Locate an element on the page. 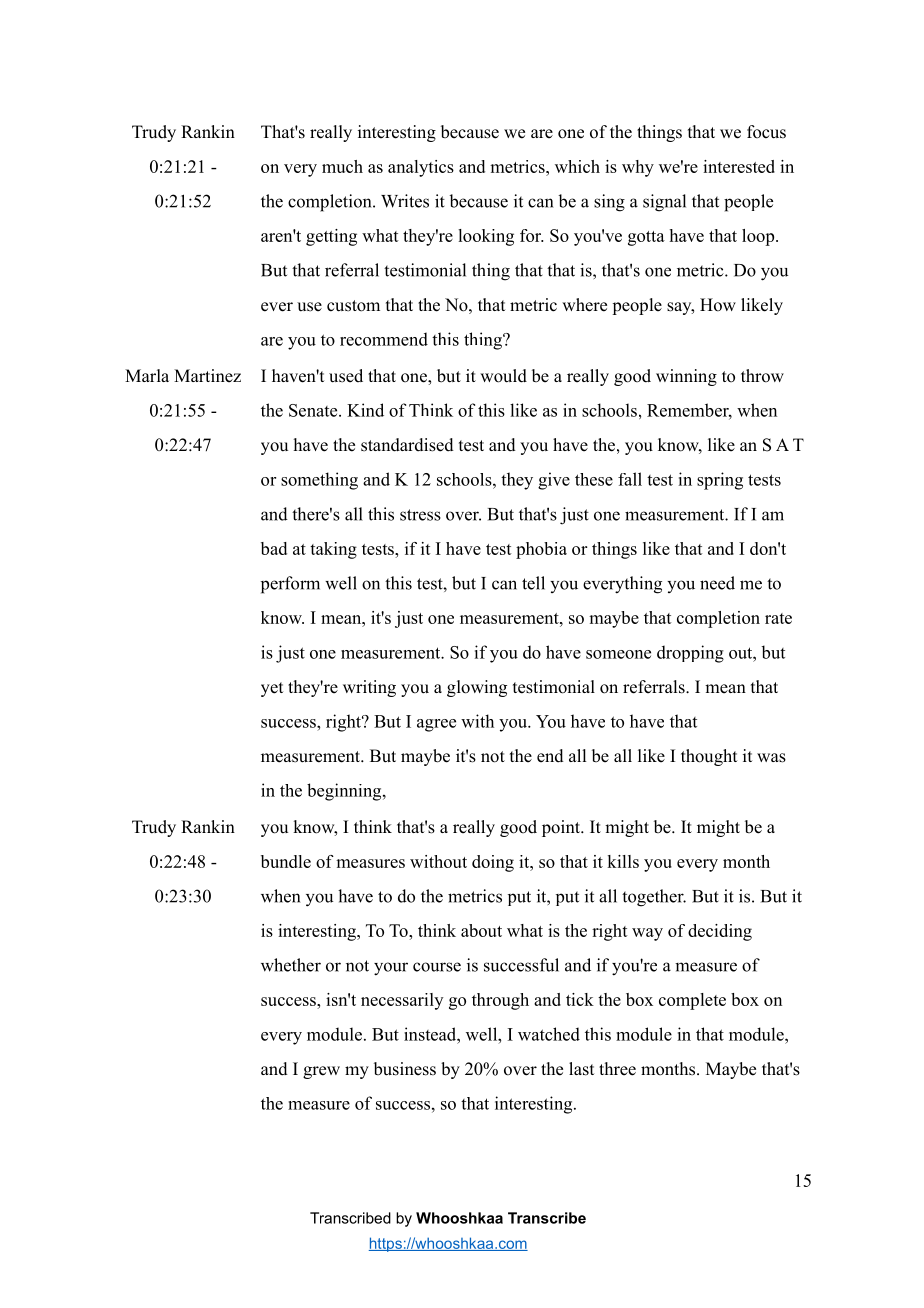  tell is located at coordinates (533, 583).
